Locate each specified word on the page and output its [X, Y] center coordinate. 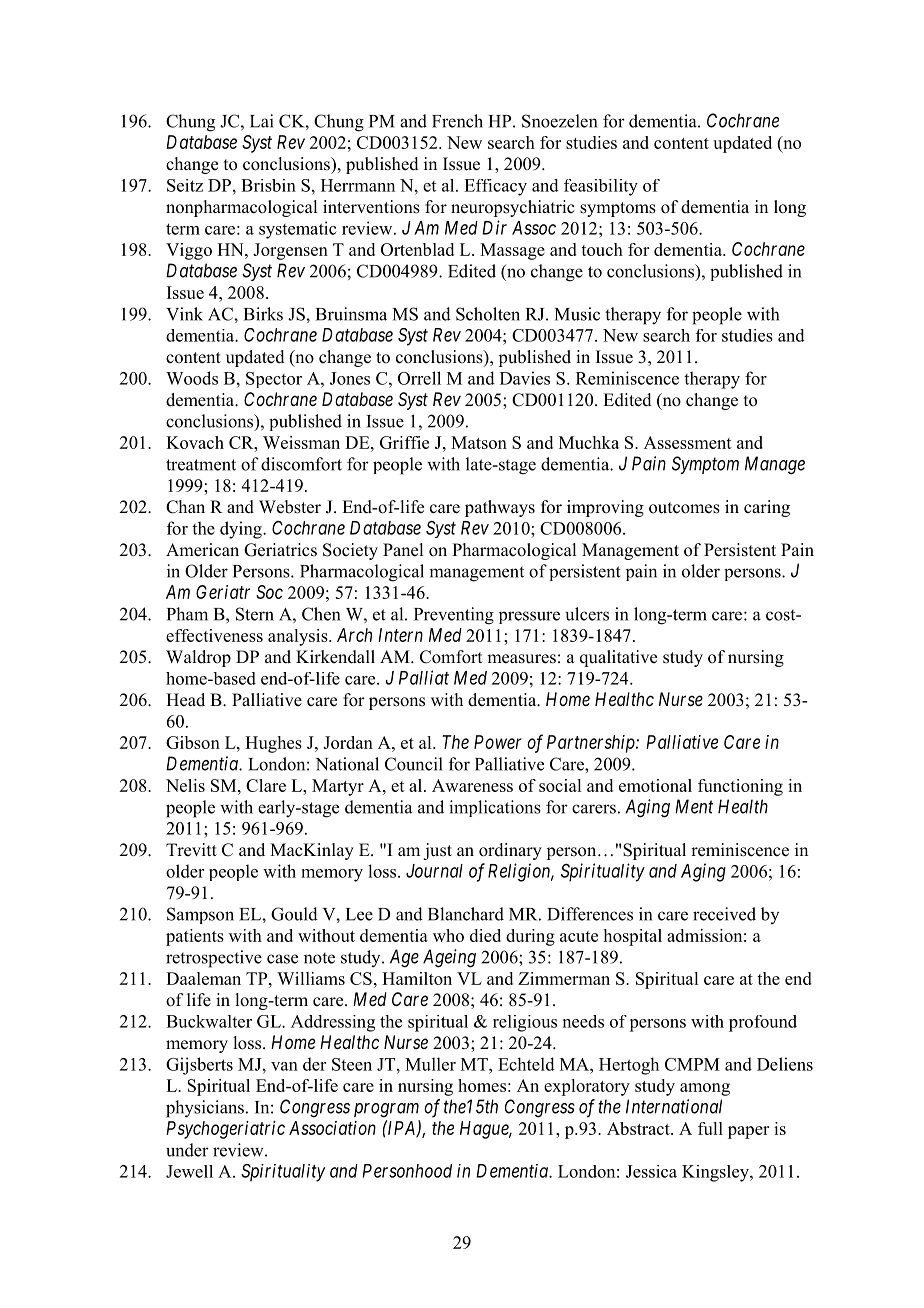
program [386, 1110]
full [710, 1128]
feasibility [601, 187]
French [457, 121]
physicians [205, 1109]
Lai [261, 121]
